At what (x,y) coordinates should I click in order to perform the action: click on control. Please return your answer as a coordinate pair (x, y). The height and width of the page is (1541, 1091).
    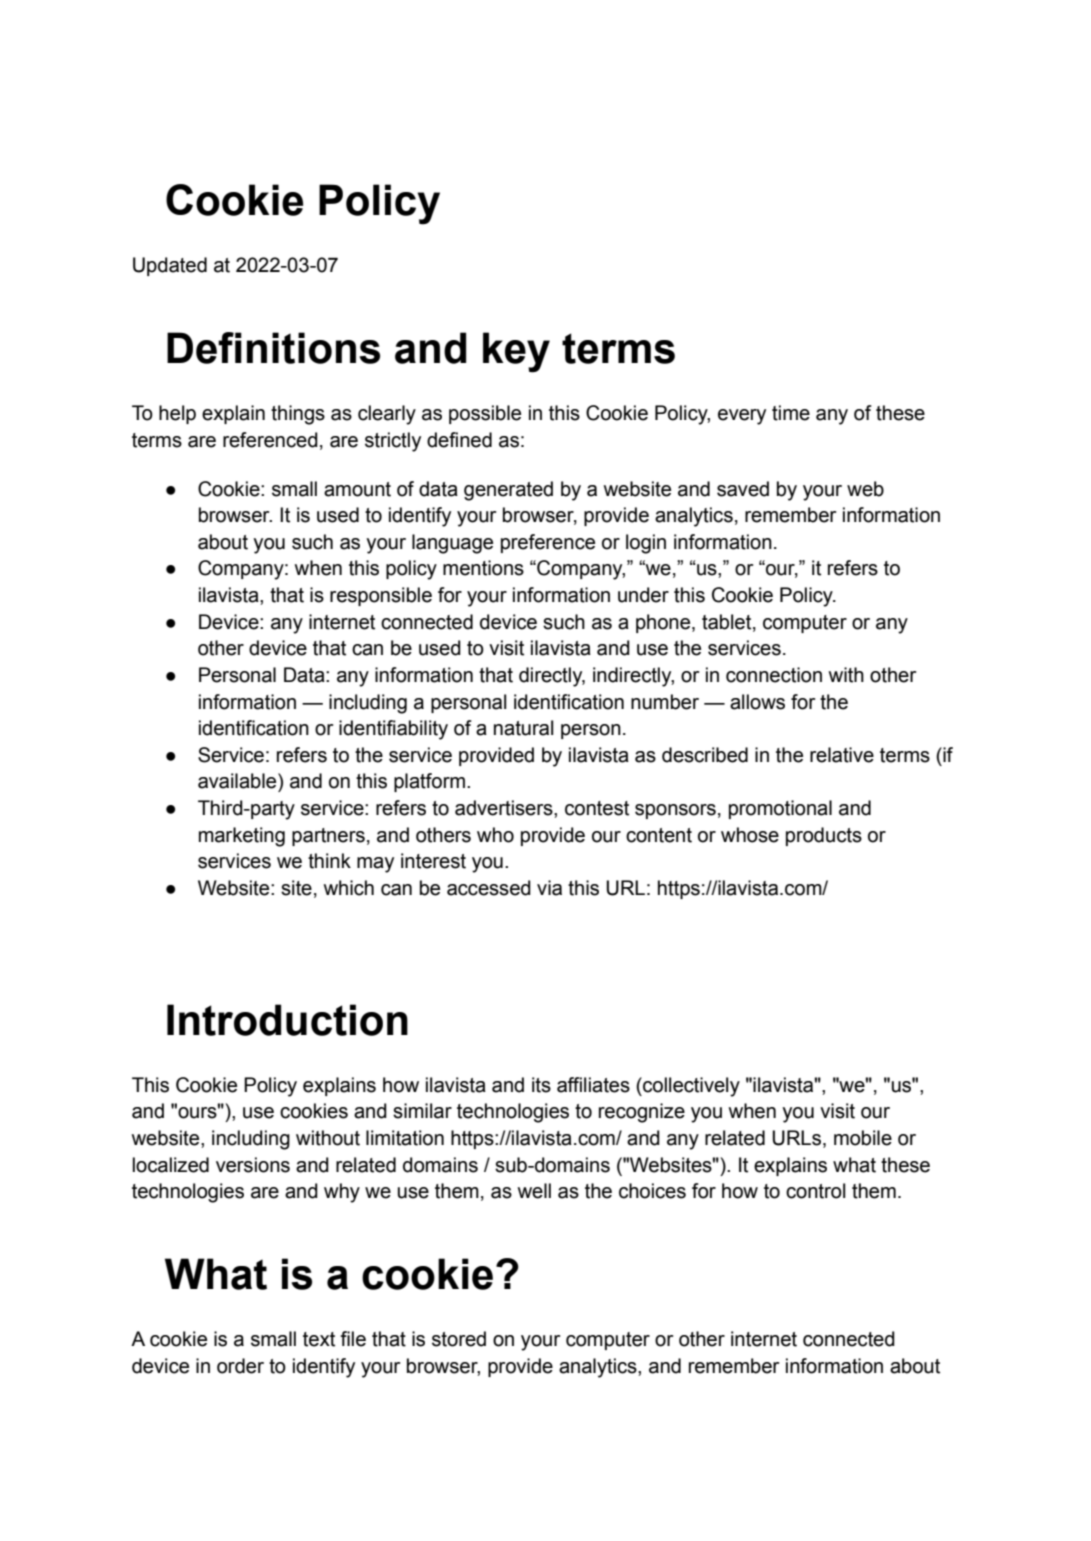
    Looking at the image, I should click on (815, 1191).
